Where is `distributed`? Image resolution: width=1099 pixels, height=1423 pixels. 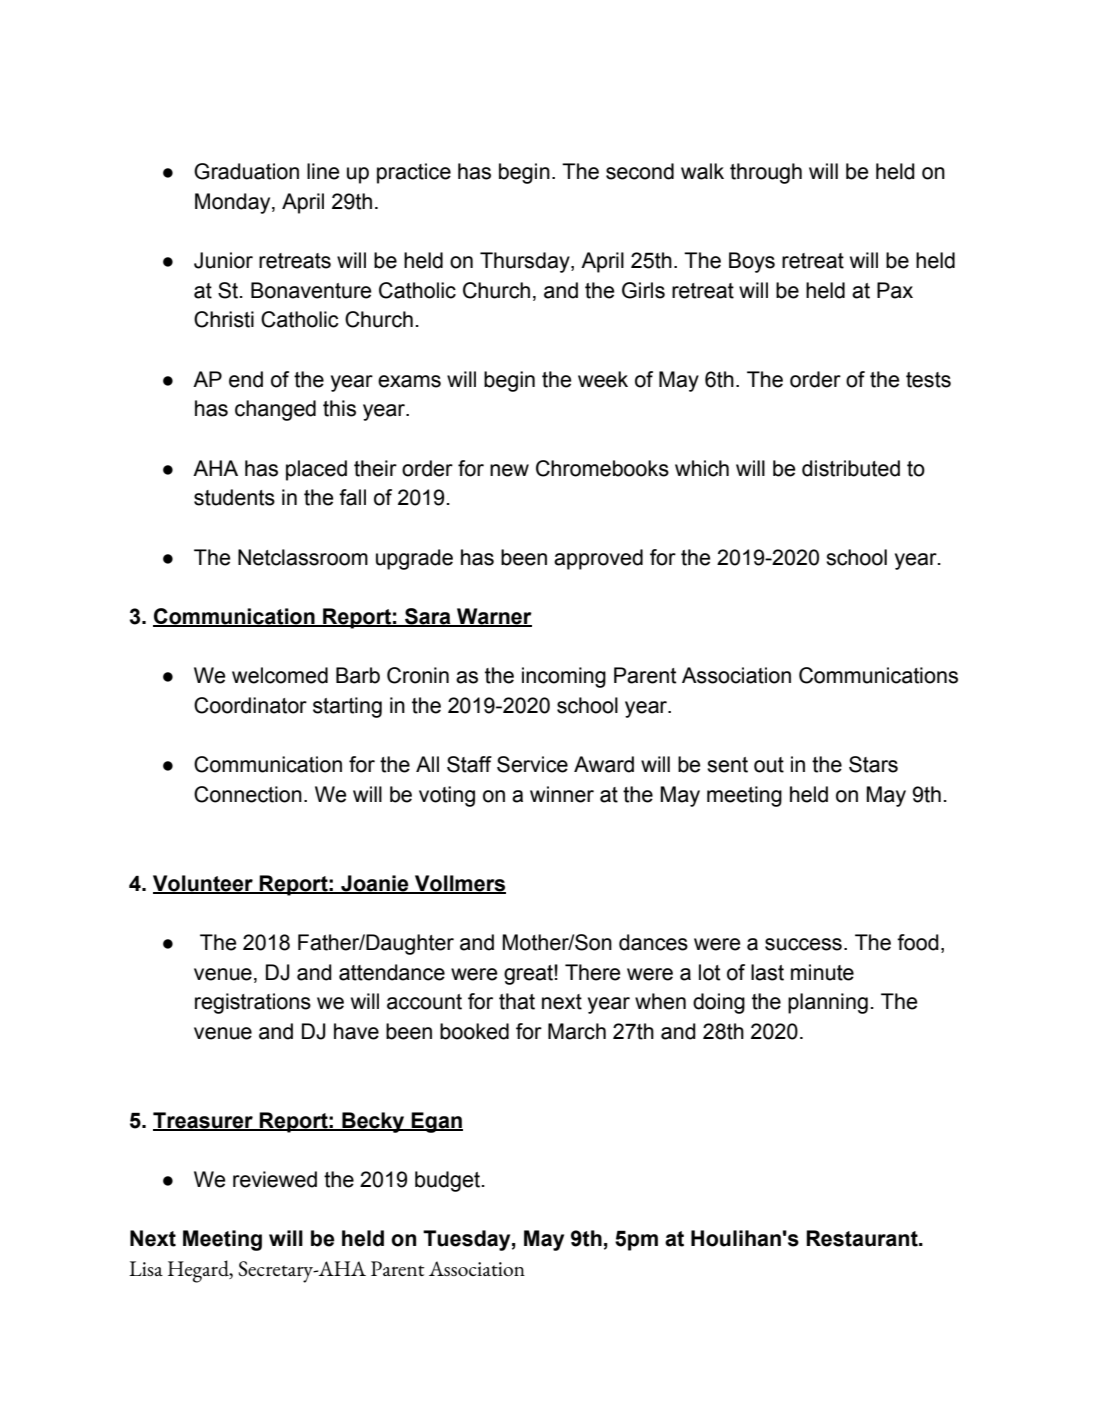 distributed is located at coordinates (851, 468).
